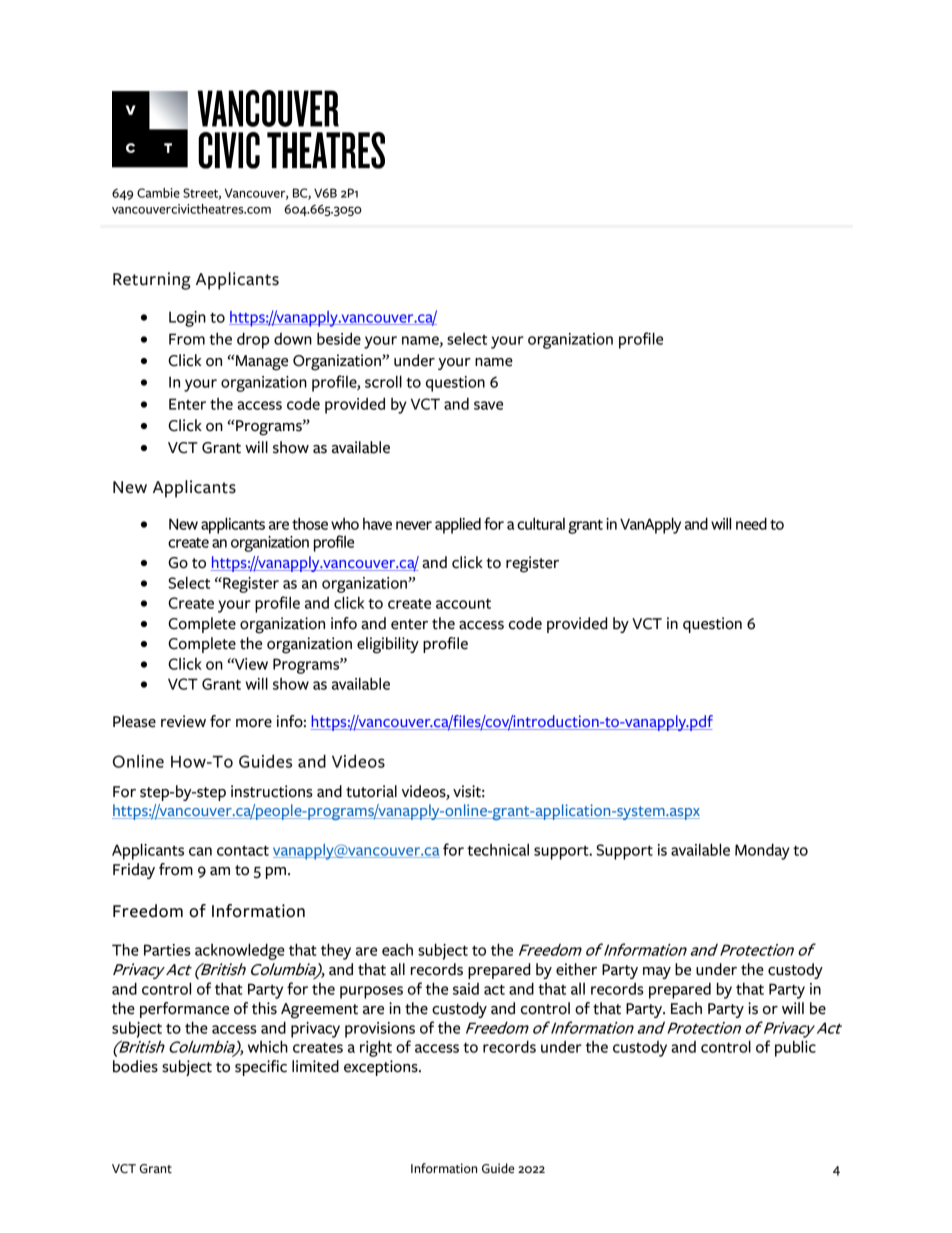 The height and width of the screenshot is (1233, 952). Describe the element at coordinates (498, 849) in the screenshot. I see `technical` at that location.
